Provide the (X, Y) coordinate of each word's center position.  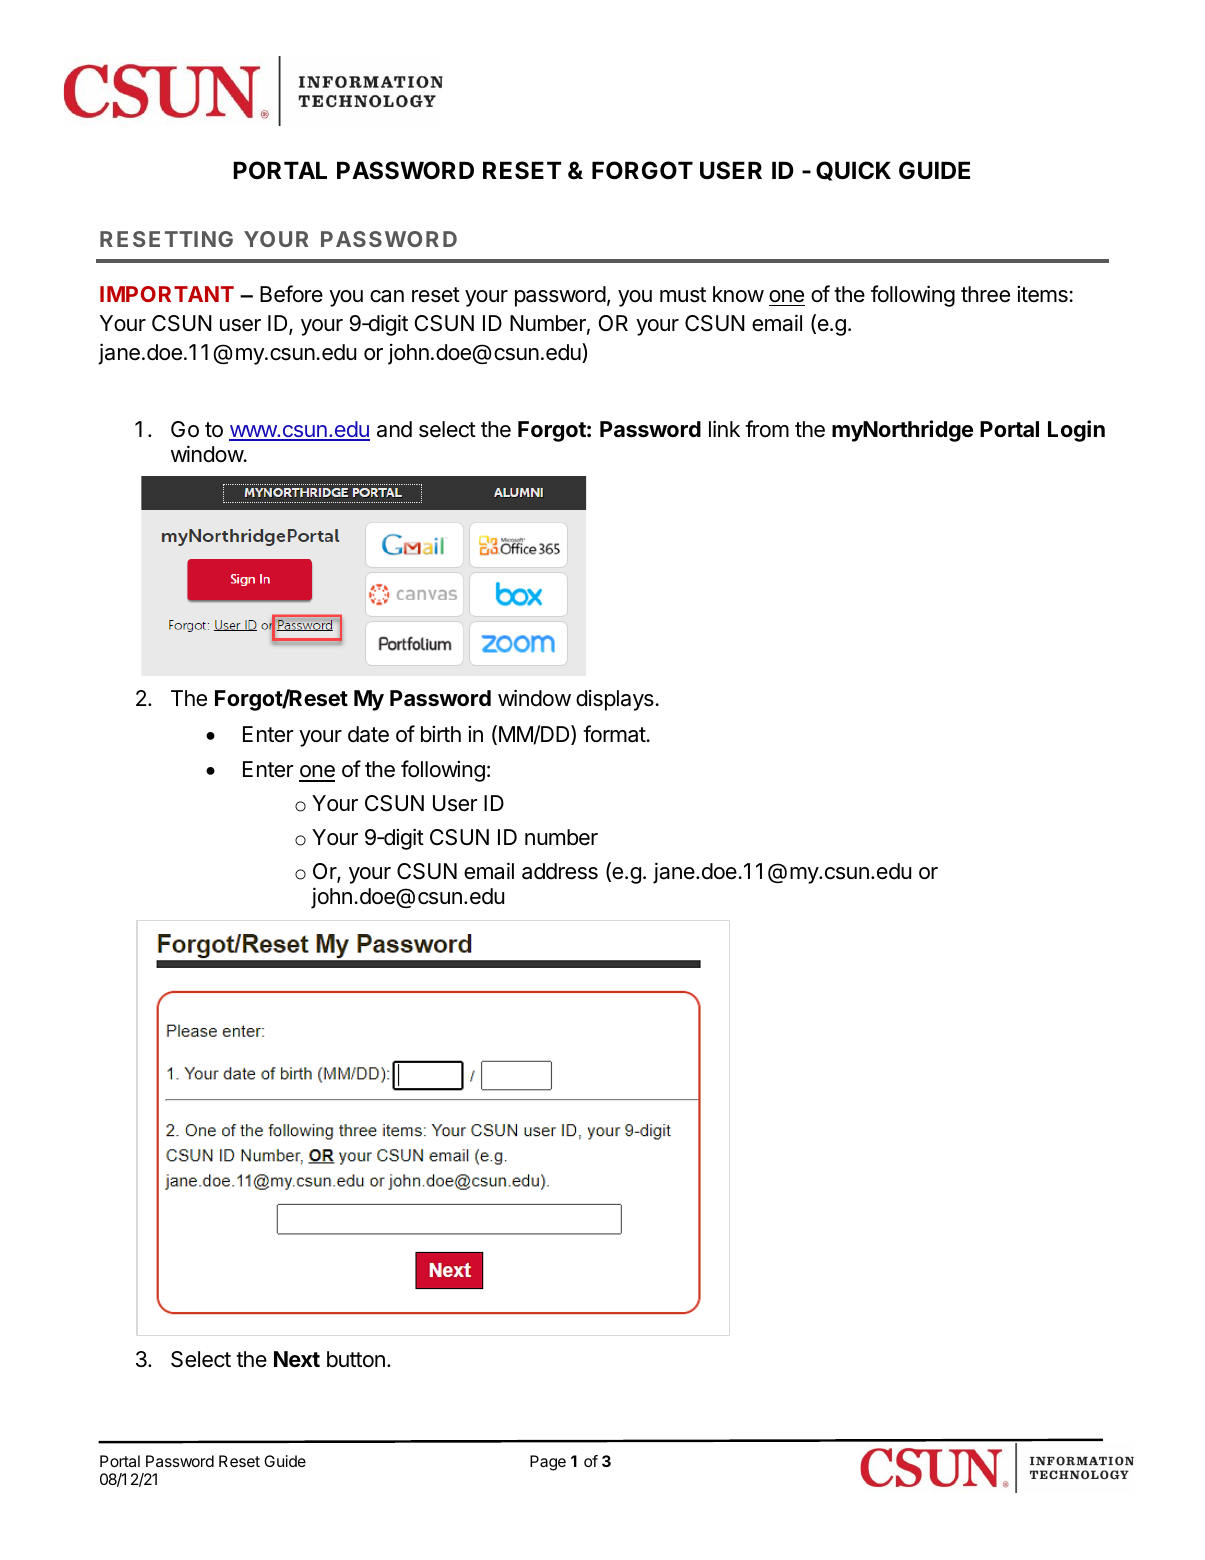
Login (1076, 431)
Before (291, 294)
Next (297, 1359)
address (560, 871)
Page (548, 1463)
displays (615, 700)
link (724, 428)
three (985, 294)
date (368, 734)
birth (441, 734)
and (394, 429)
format (614, 734)
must (683, 295)
